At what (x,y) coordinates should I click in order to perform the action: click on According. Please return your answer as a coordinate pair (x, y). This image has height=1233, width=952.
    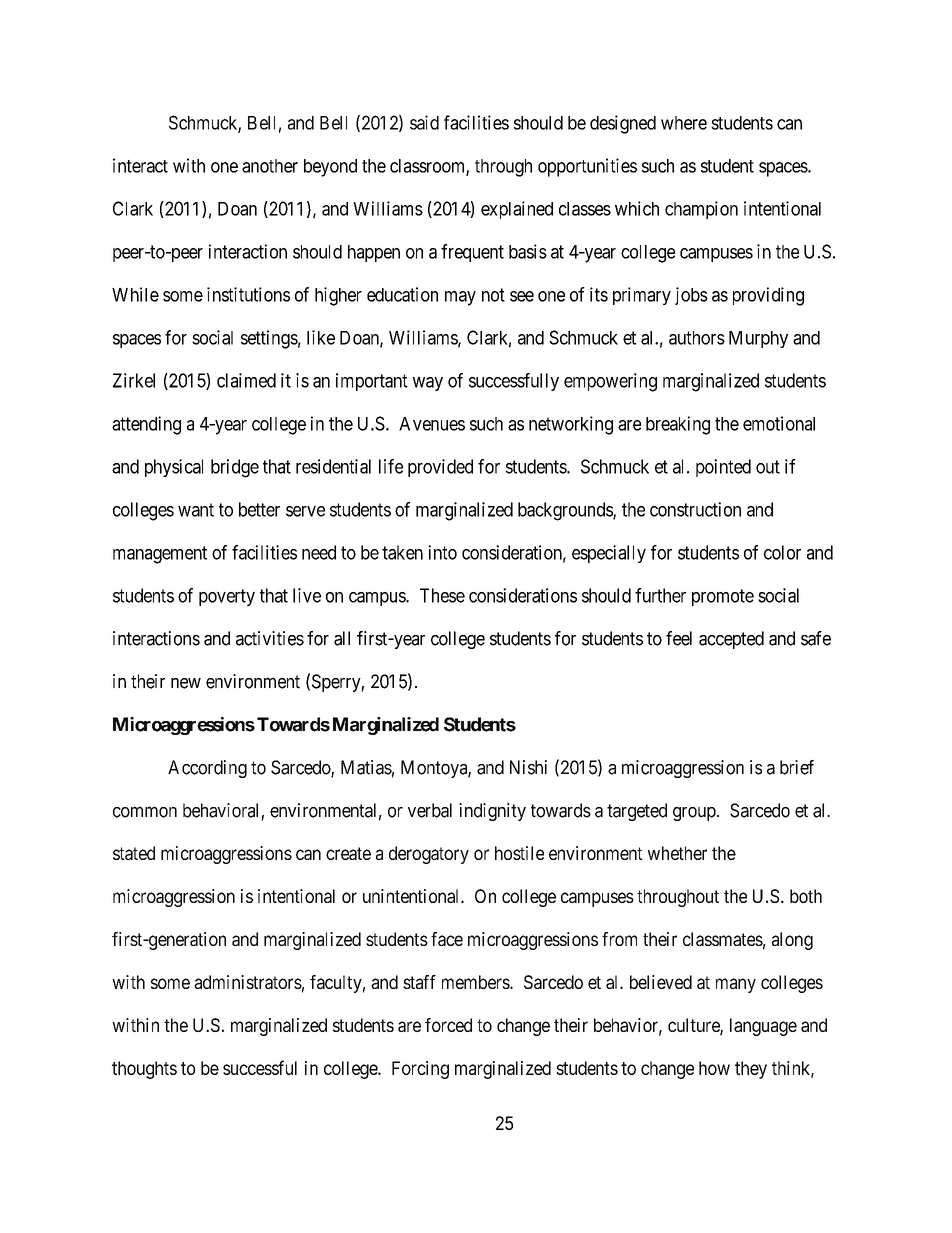
    Looking at the image, I should click on (207, 769).
